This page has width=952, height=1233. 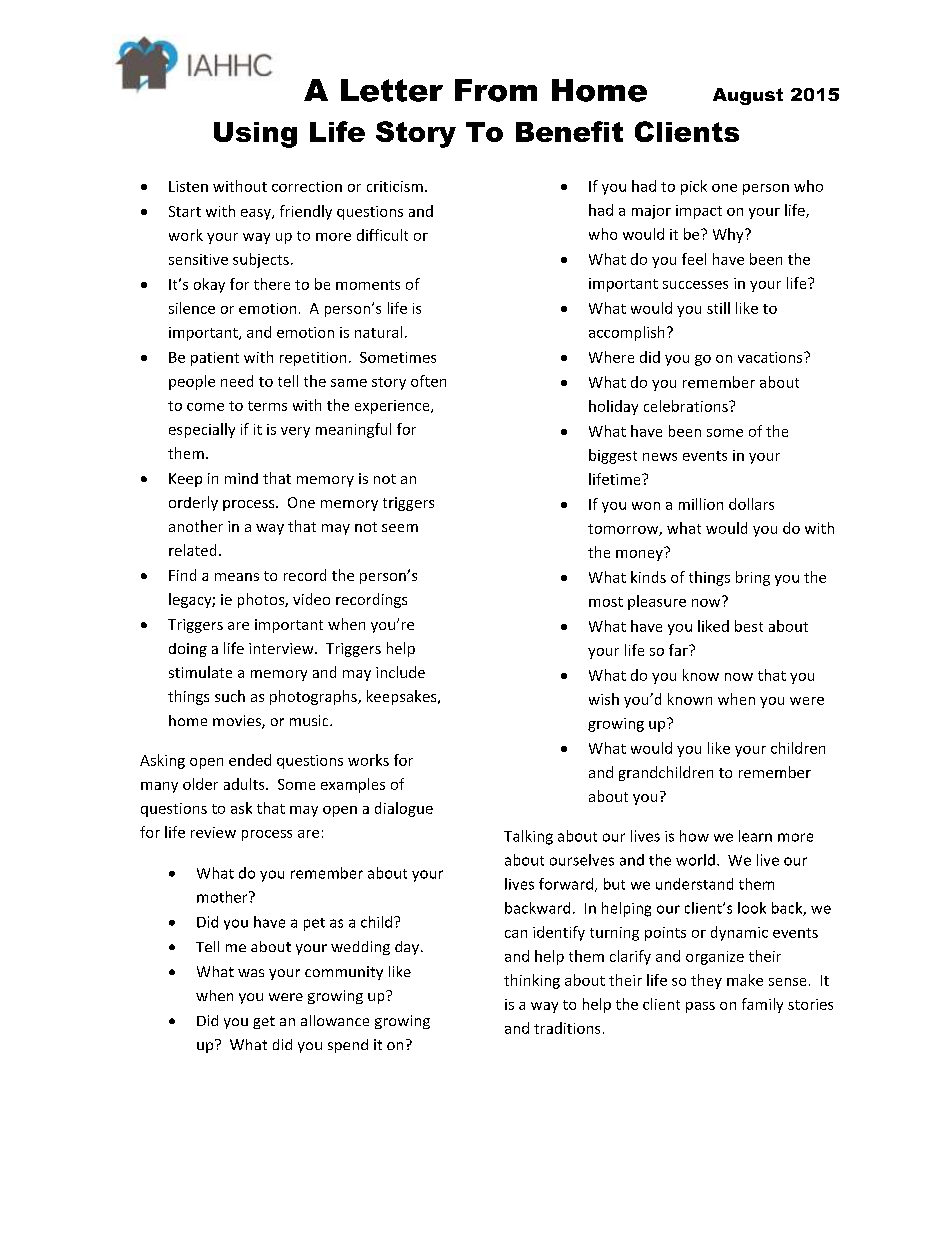 I want to click on From, so click(x=496, y=90).
